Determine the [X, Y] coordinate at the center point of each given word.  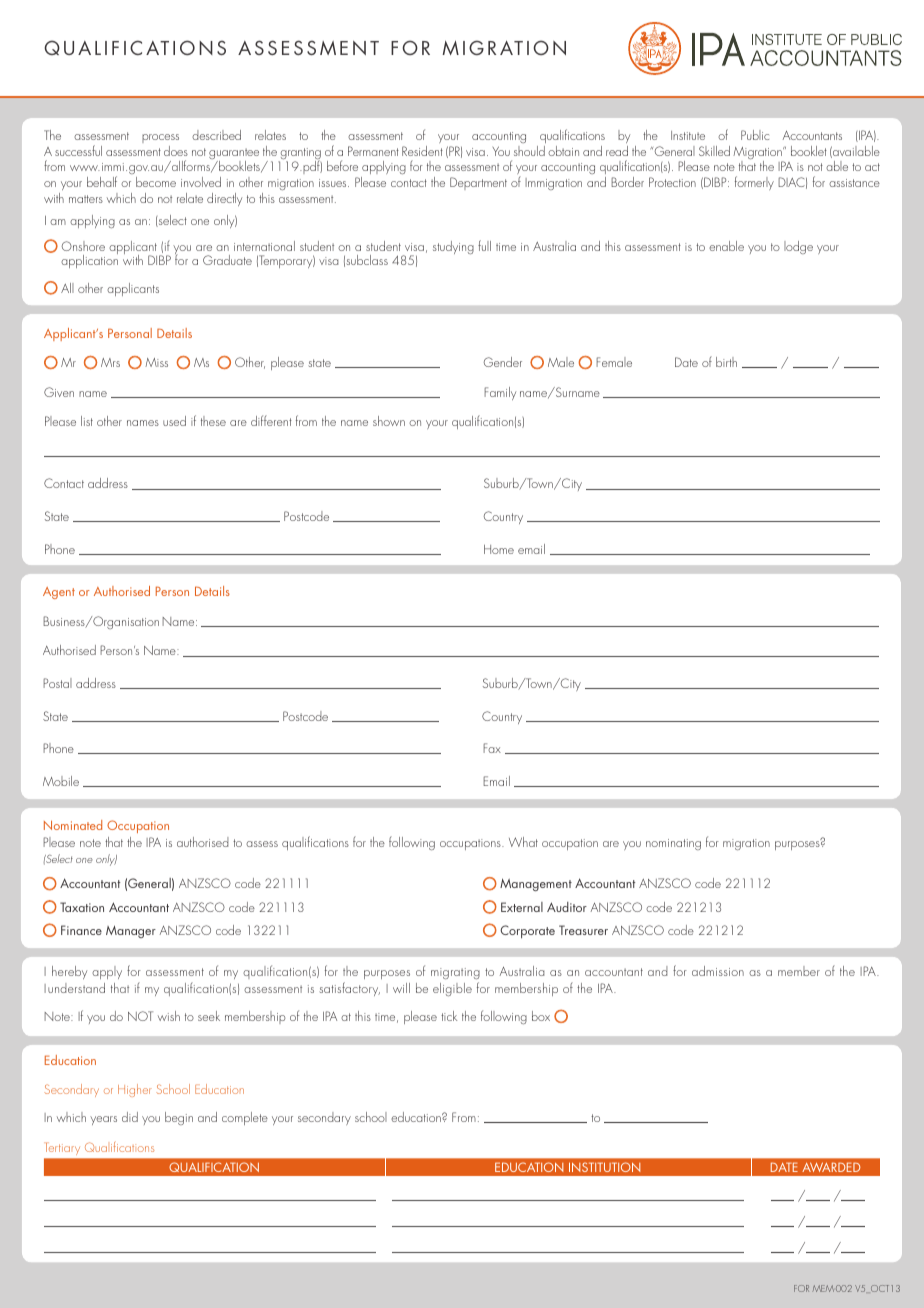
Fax [492, 748]
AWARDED [831, 1167]
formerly [754, 183]
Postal [57, 683]
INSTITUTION [604, 1167]
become [156, 182]
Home [499, 549]
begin [179, 1118]
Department [478, 183]
